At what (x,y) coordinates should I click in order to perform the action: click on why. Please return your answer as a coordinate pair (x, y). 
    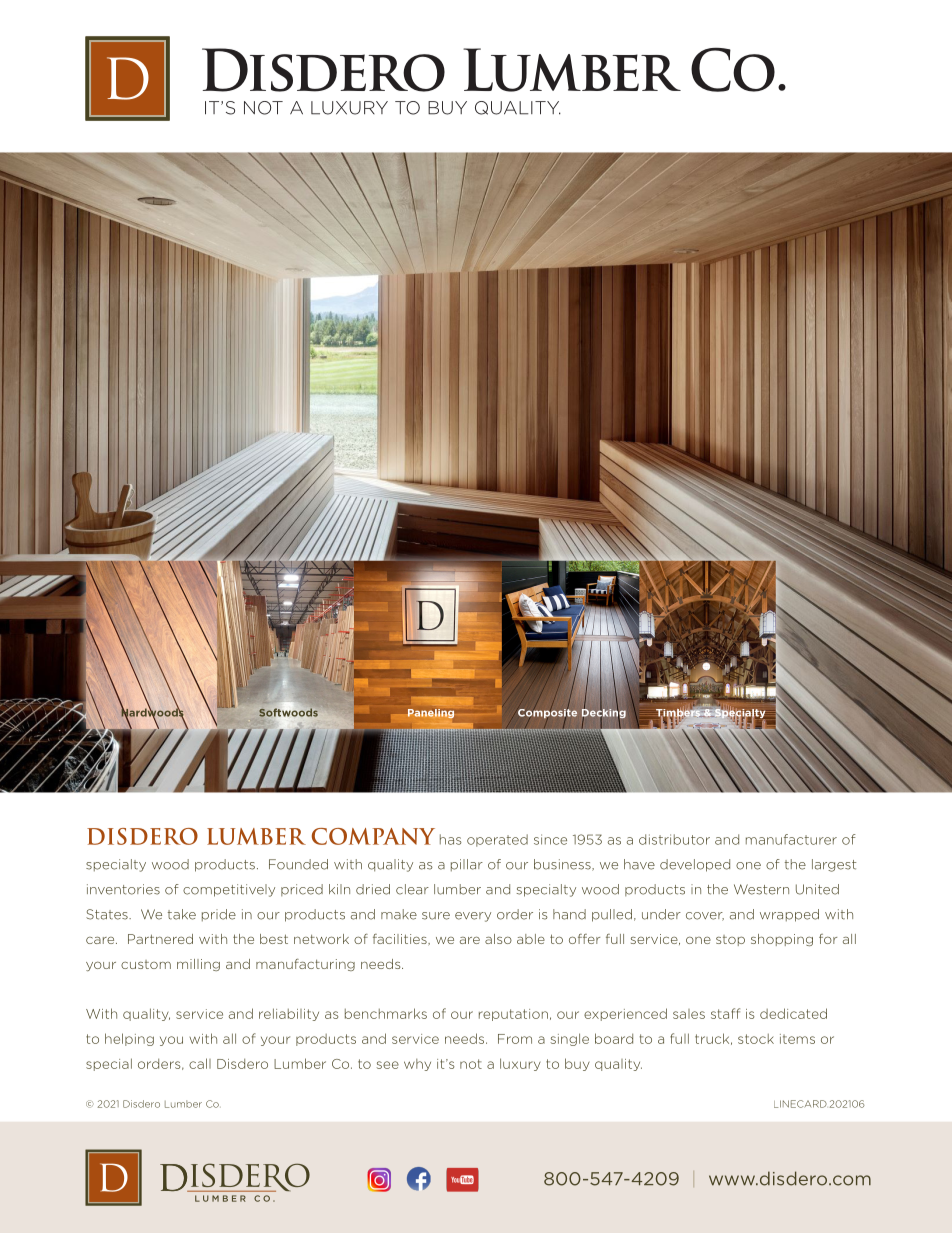
    Looking at the image, I should click on (417, 1065).
